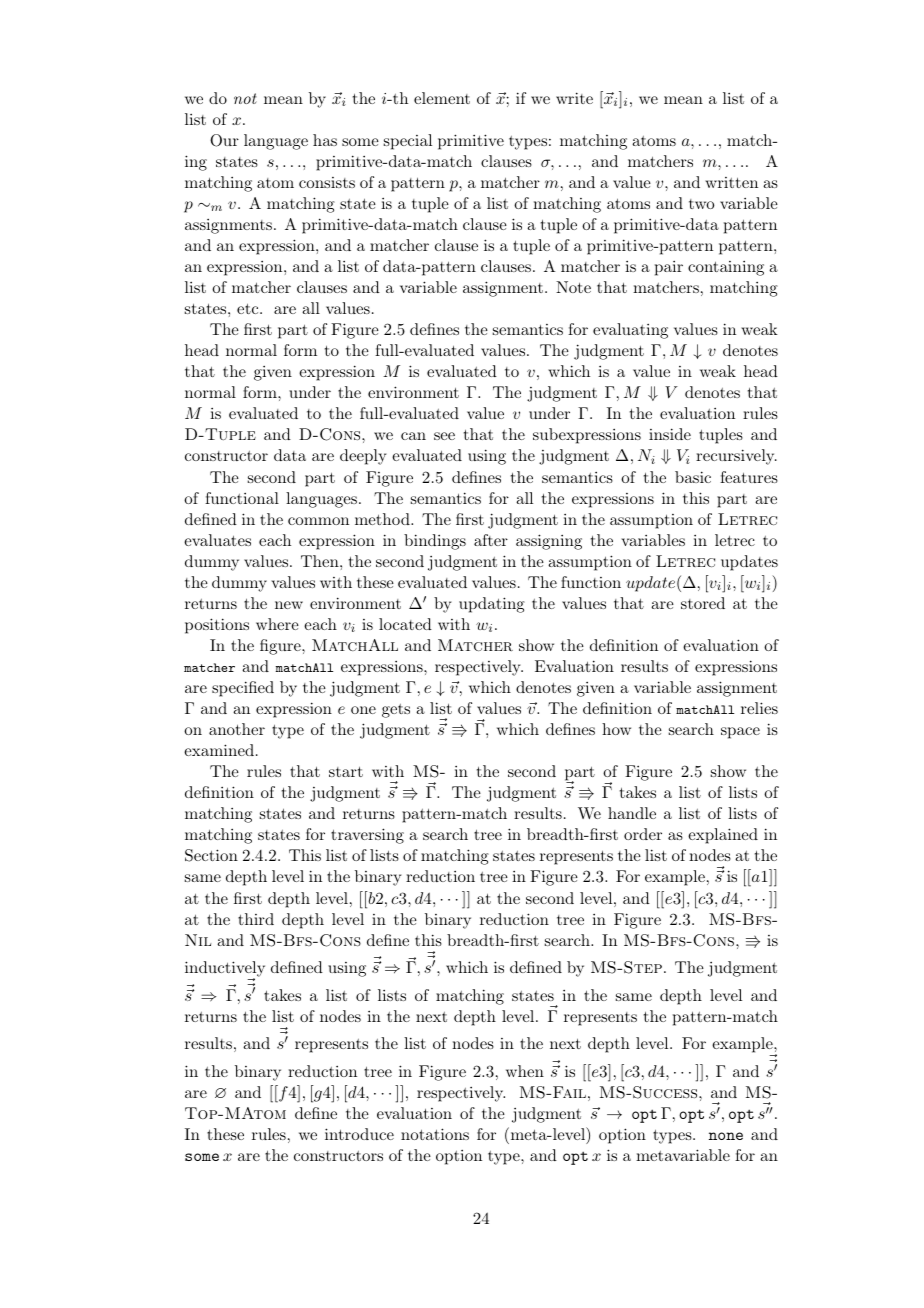 This screenshot has height=1308, width=924. What do you see at coordinates (277, 624) in the screenshot?
I see `where` at bounding box center [277, 624].
